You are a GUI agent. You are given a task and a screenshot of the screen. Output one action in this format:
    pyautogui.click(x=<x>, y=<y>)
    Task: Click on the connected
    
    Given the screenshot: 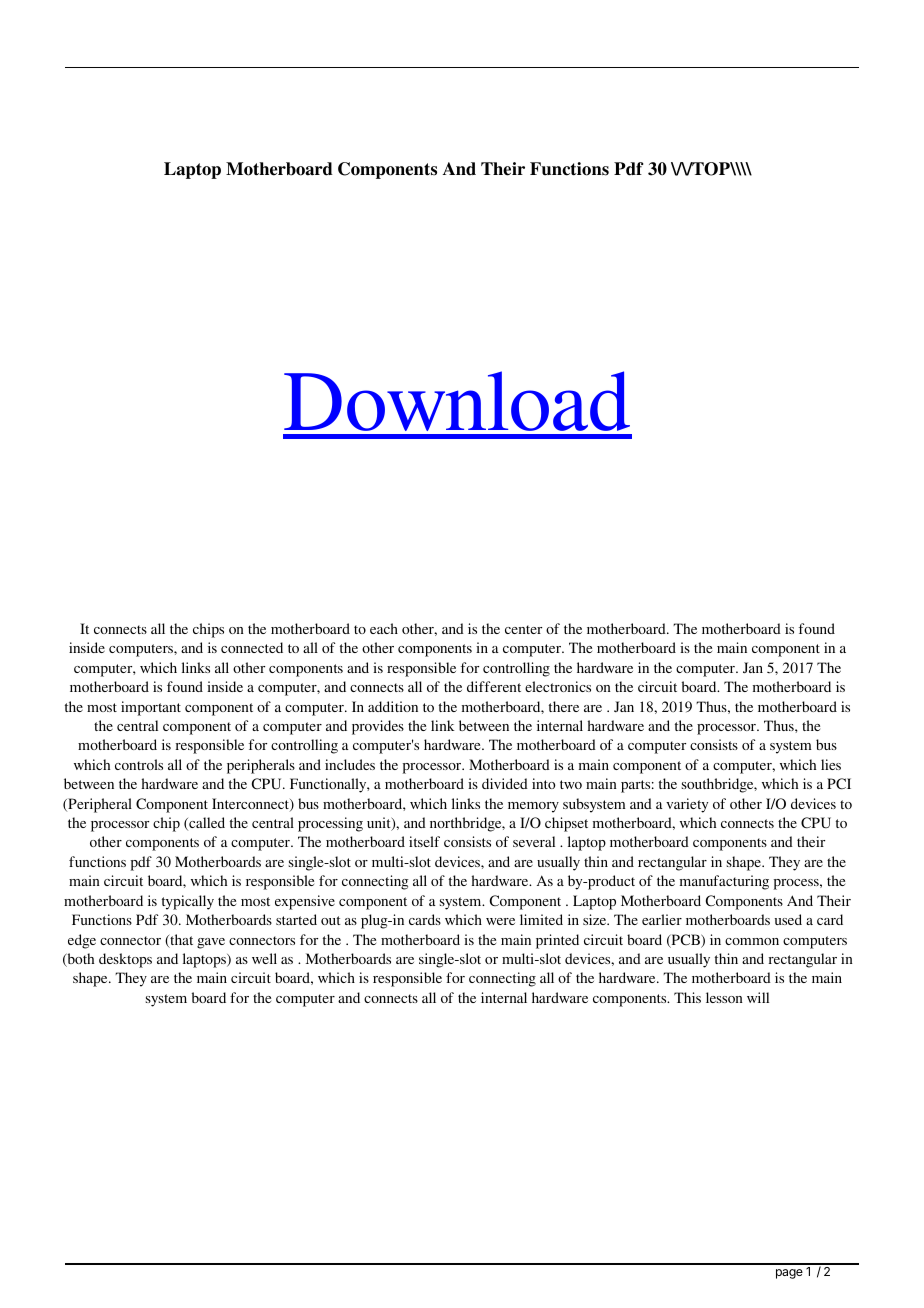 What is the action you would take?
    pyautogui.click(x=252, y=647)
